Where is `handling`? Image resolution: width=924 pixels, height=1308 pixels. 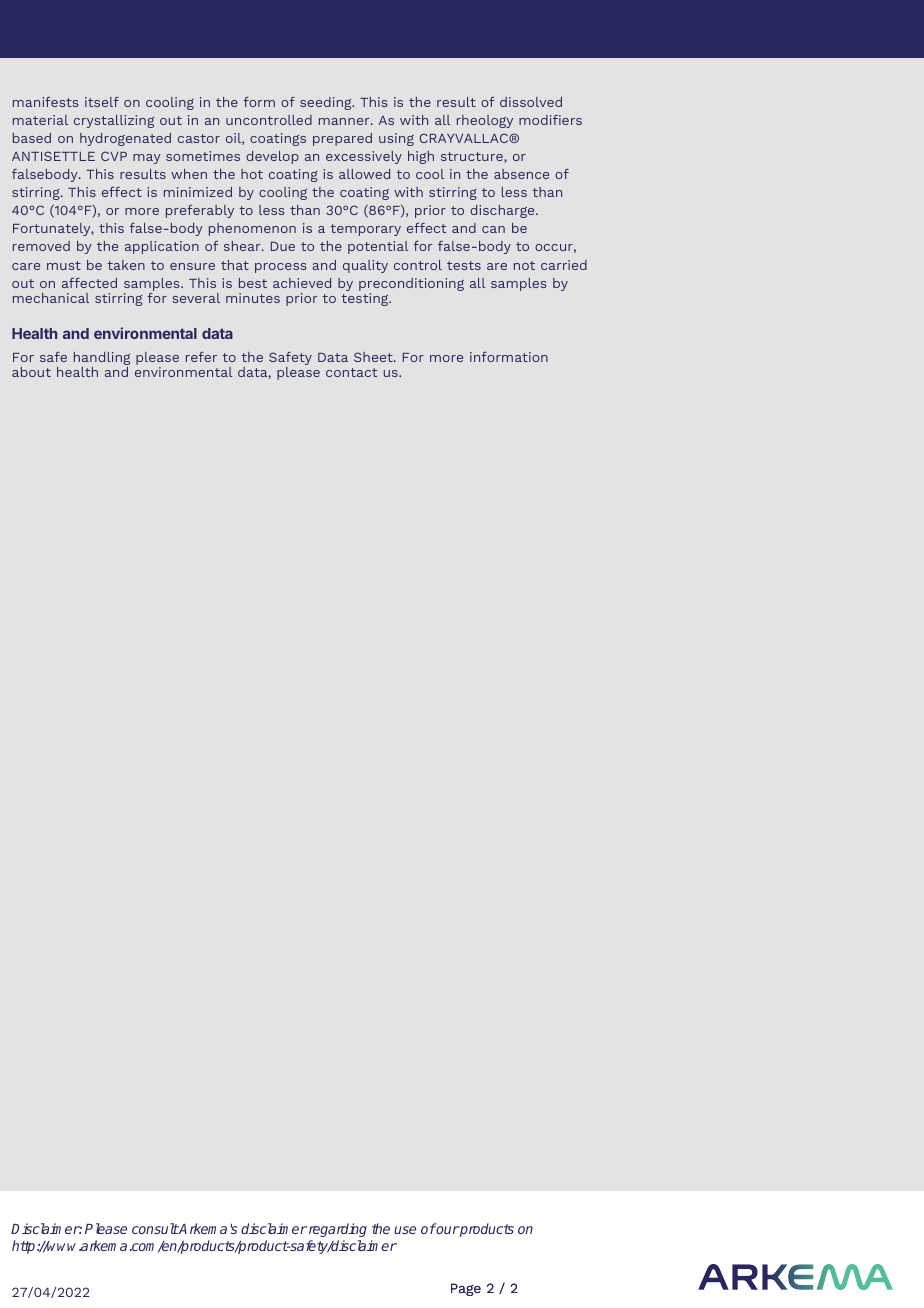
handling is located at coordinates (102, 360).
